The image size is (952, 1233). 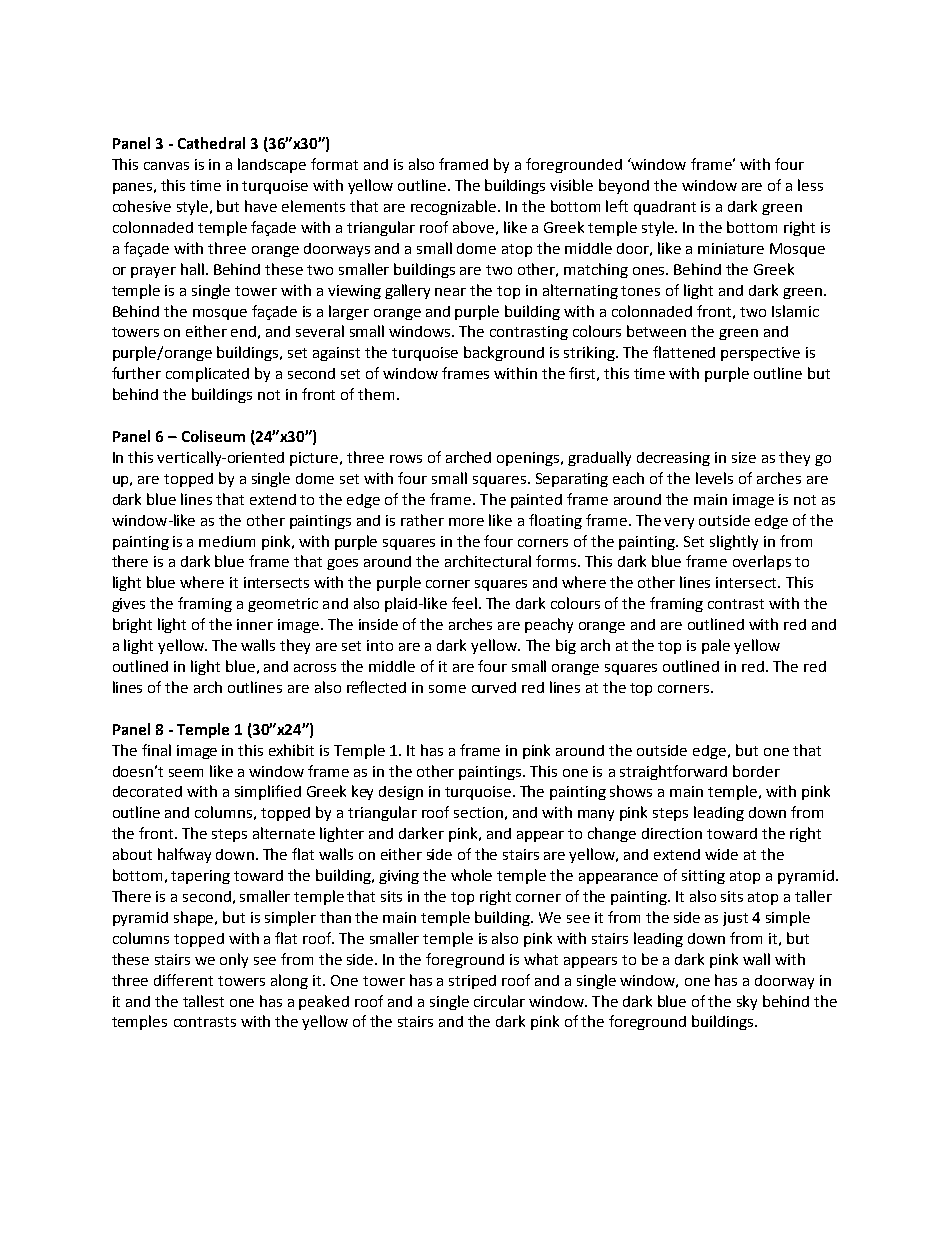 What do you see at coordinates (183, 980) in the document?
I see `different` at bounding box center [183, 980].
